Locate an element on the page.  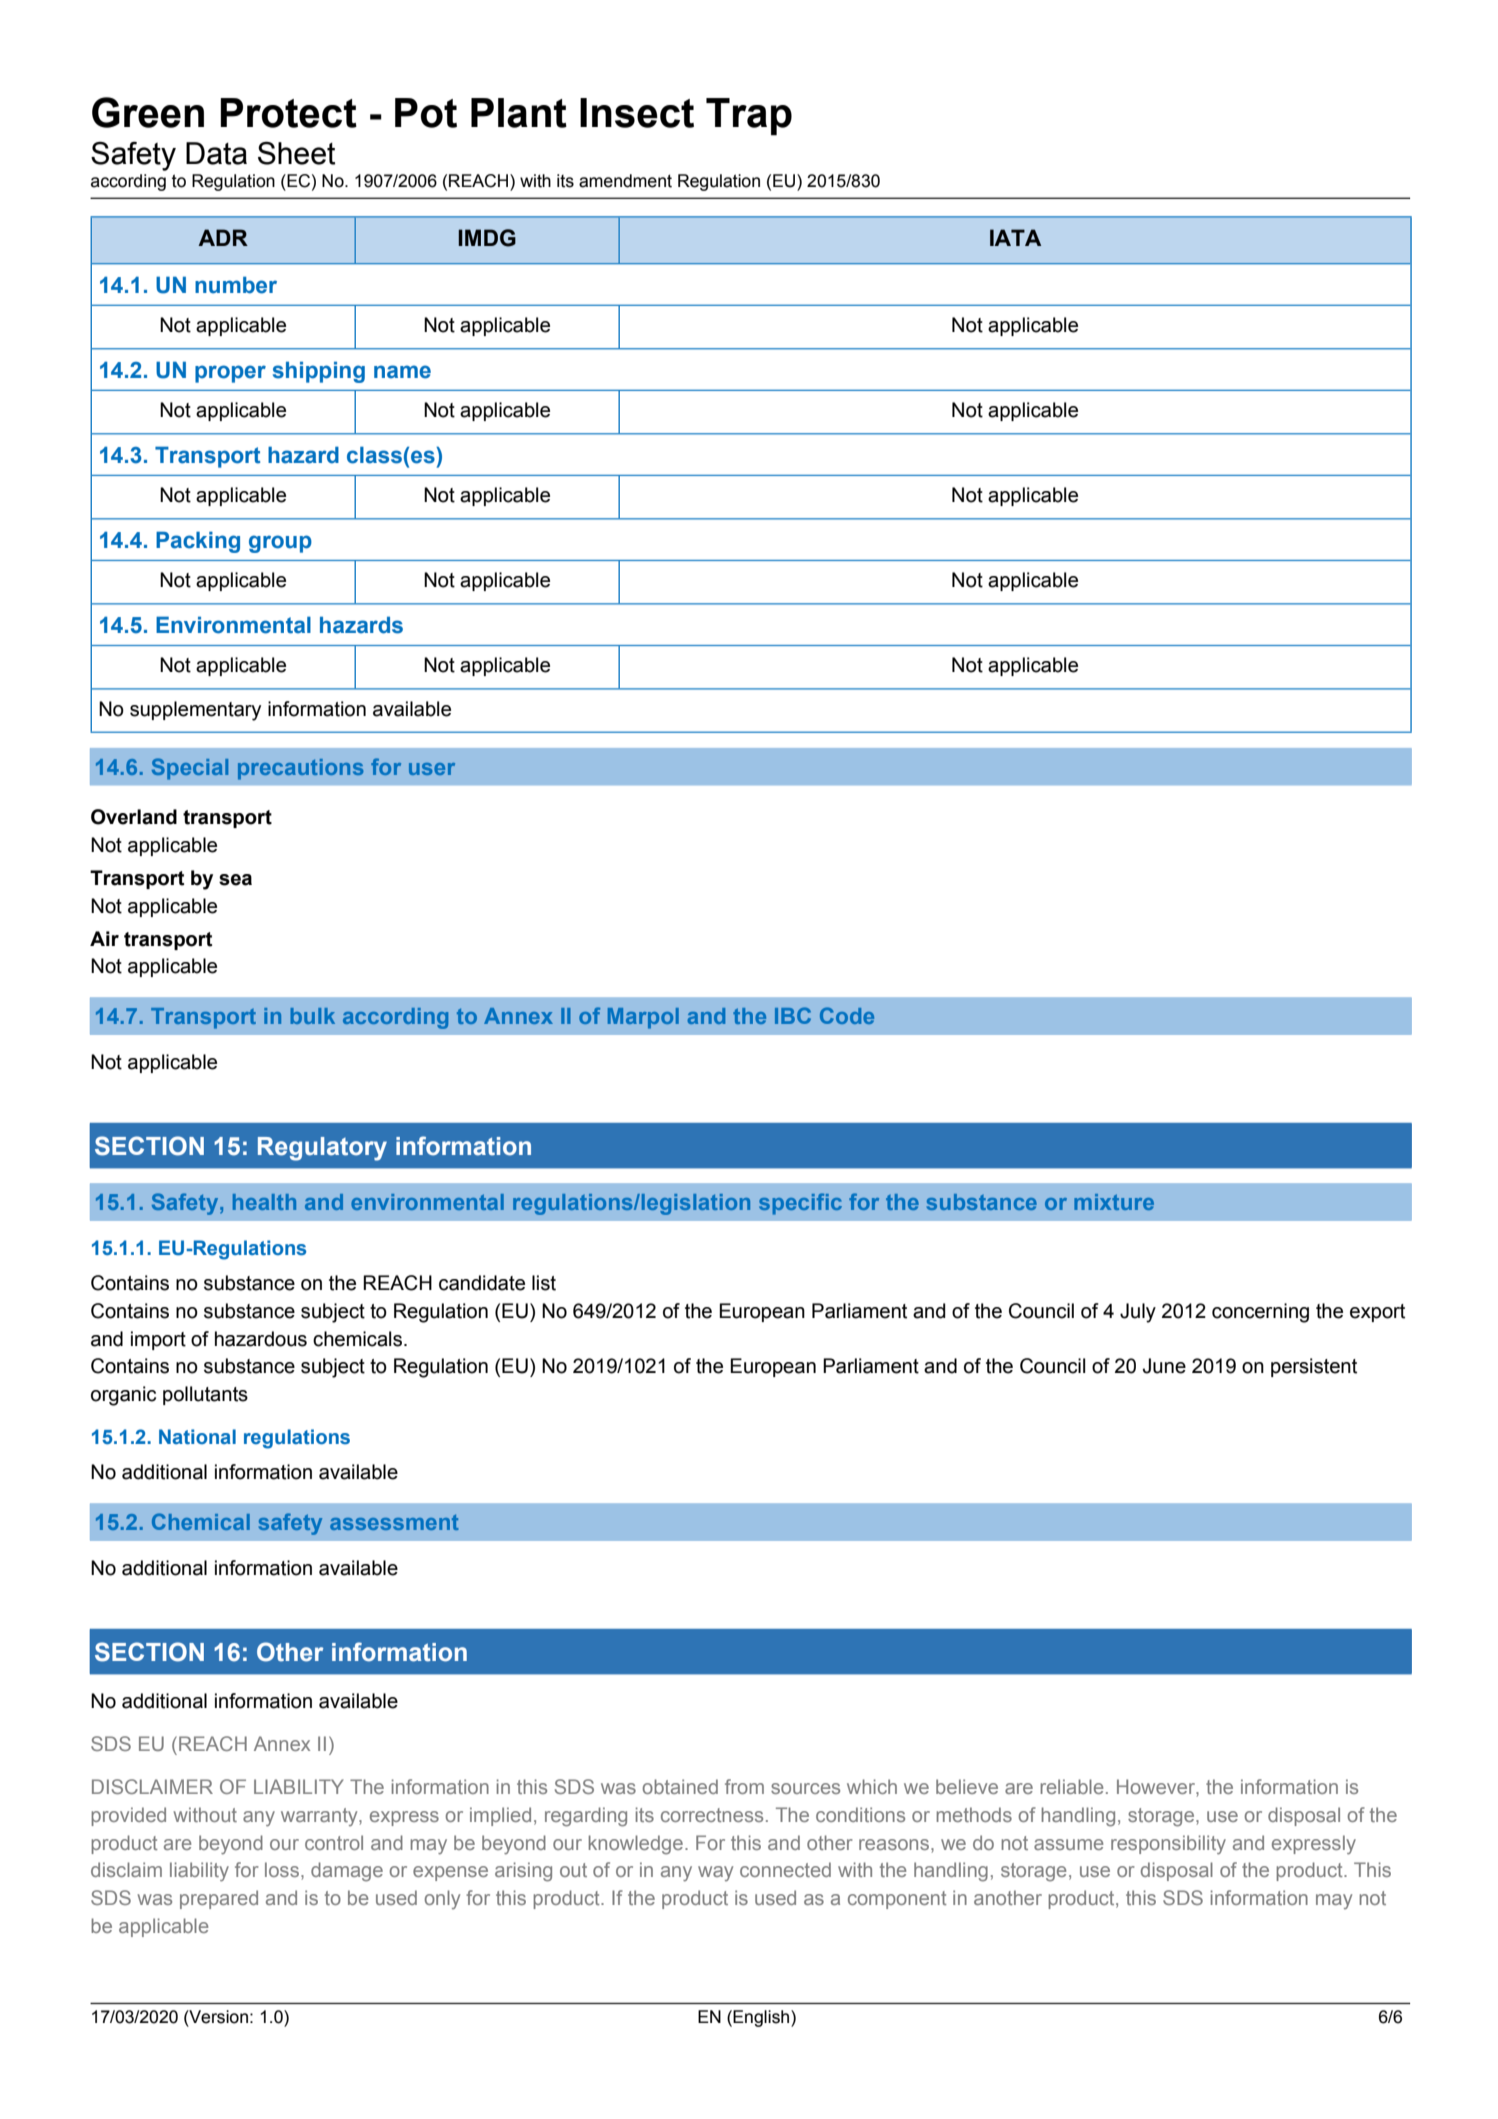
Sheet is located at coordinates (296, 153).
